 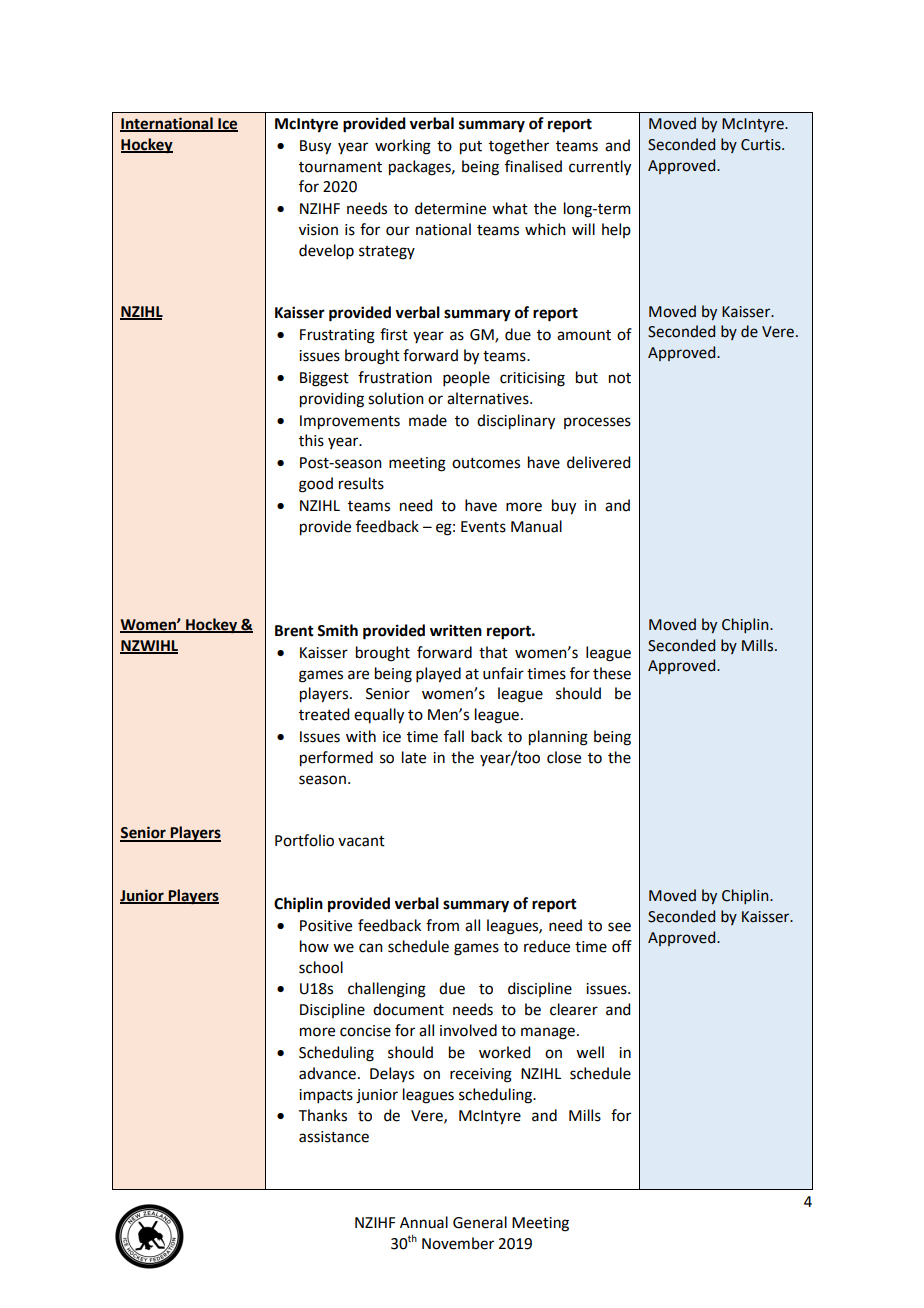 I want to click on finalised, so click(x=533, y=166).
